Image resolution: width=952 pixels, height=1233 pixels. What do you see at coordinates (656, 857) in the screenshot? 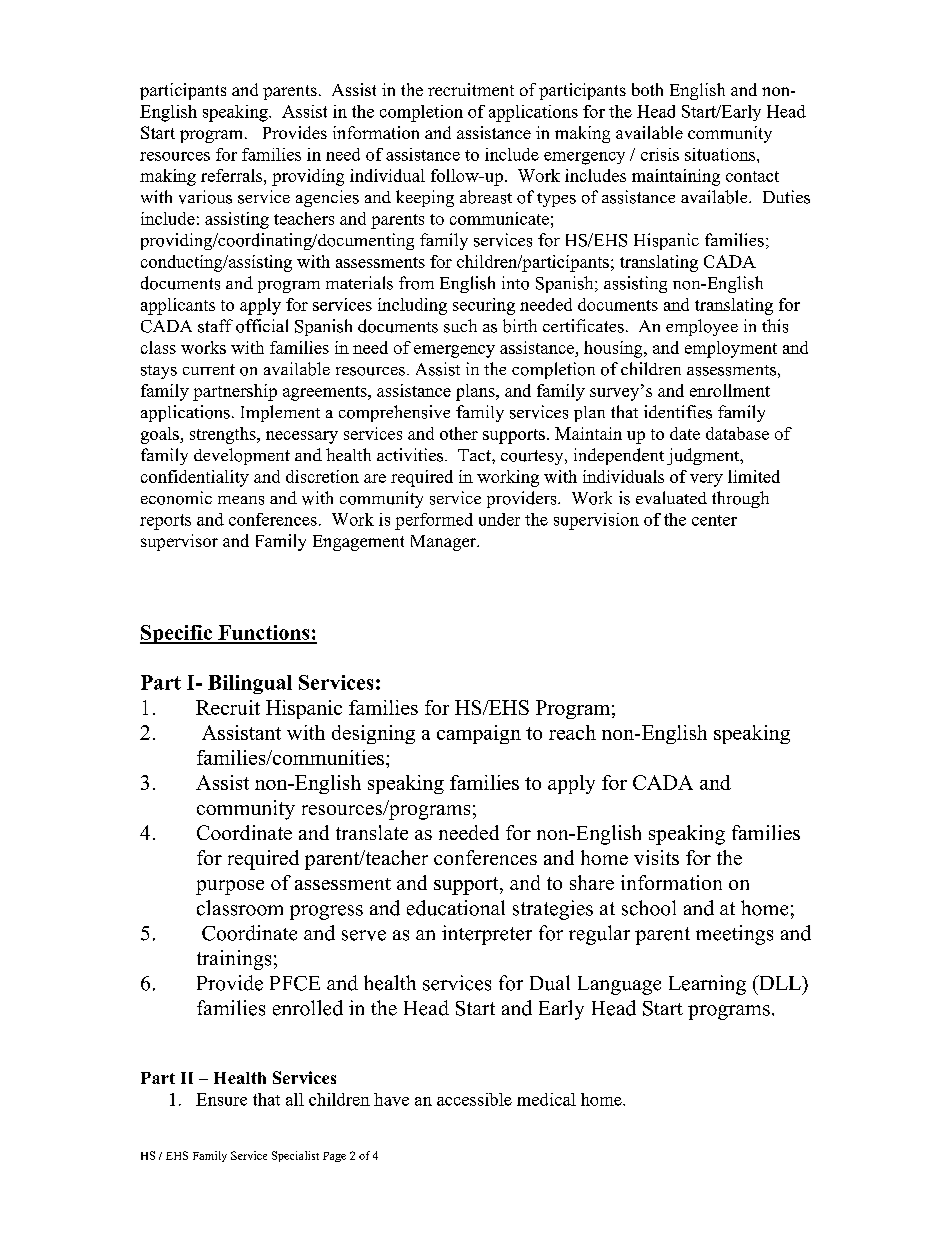
I see `visits` at bounding box center [656, 857].
